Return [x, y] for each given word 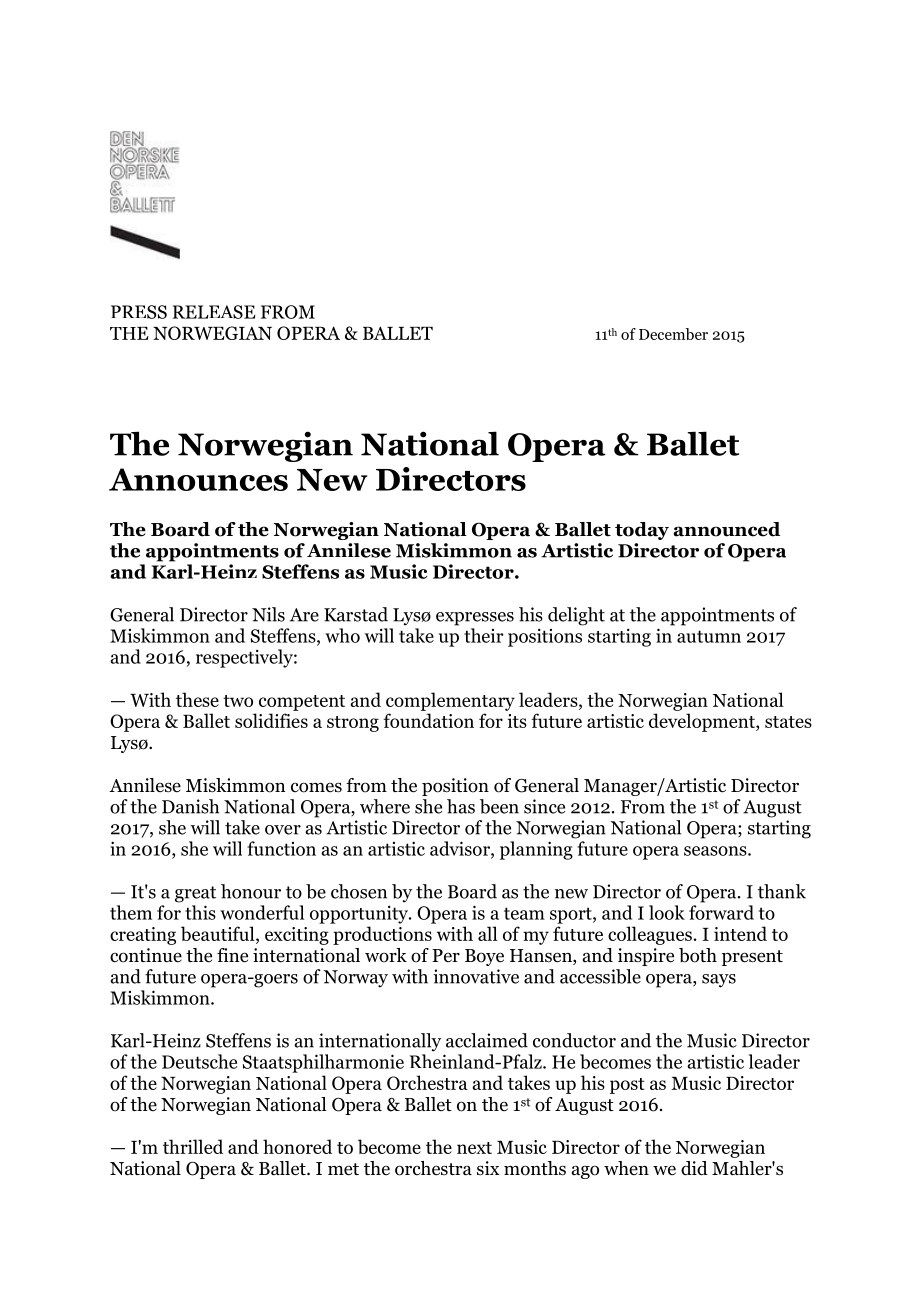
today [642, 531]
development [703, 722]
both [698, 955]
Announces [198, 479]
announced [727, 529]
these [197, 699]
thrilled [193, 1146]
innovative [476, 976]
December [673, 334]
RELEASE [214, 312]
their [484, 635]
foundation [428, 720]
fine [232, 955]
